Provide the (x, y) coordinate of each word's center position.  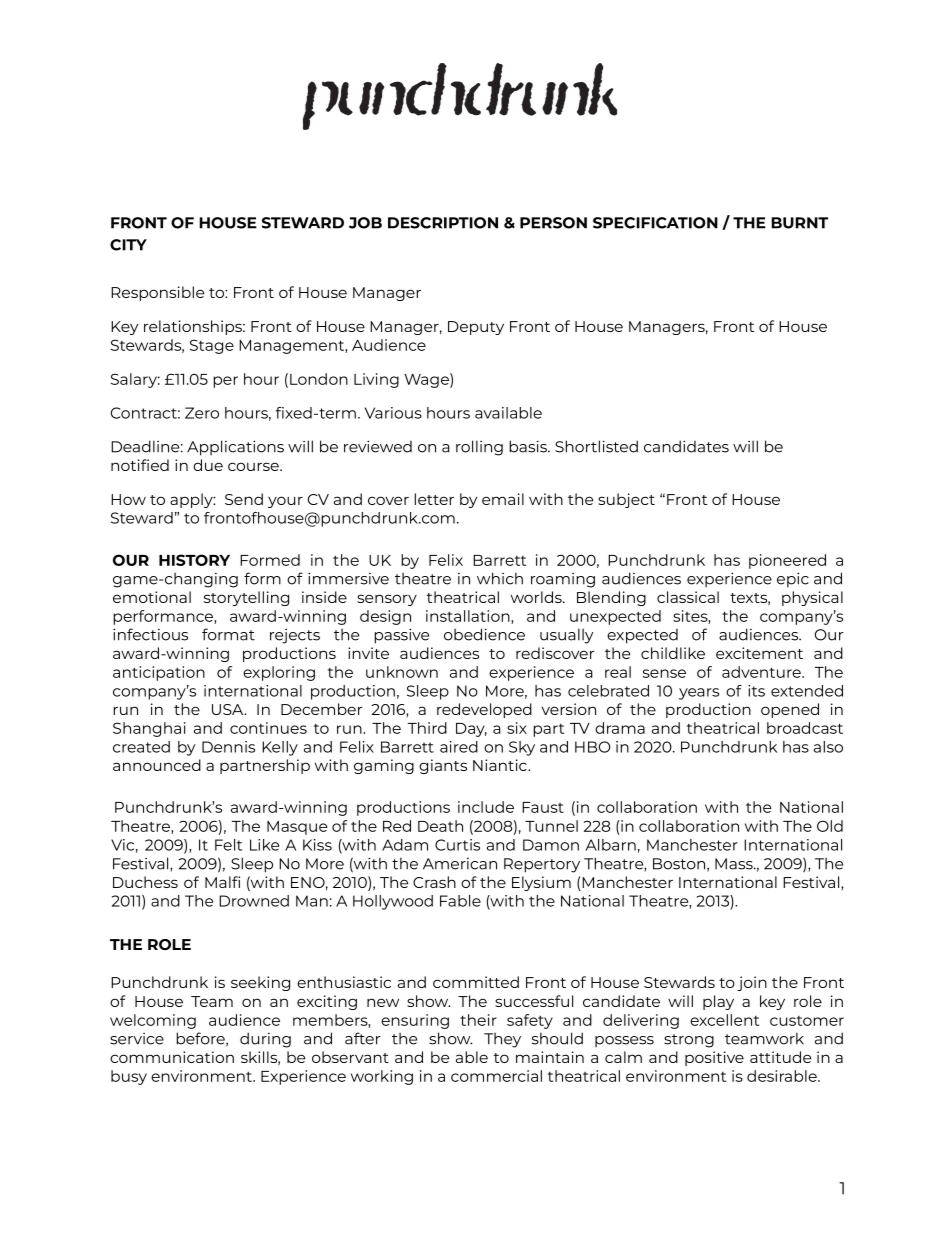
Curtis (457, 845)
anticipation (159, 673)
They (502, 1040)
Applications (235, 448)
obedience (484, 634)
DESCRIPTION (443, 223)
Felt (228, 845)
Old (830, 826)
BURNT (799, 223)
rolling (479, 448)
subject (626, 500)
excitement (759, 653)
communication (172, 1057)
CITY (128, 245)
